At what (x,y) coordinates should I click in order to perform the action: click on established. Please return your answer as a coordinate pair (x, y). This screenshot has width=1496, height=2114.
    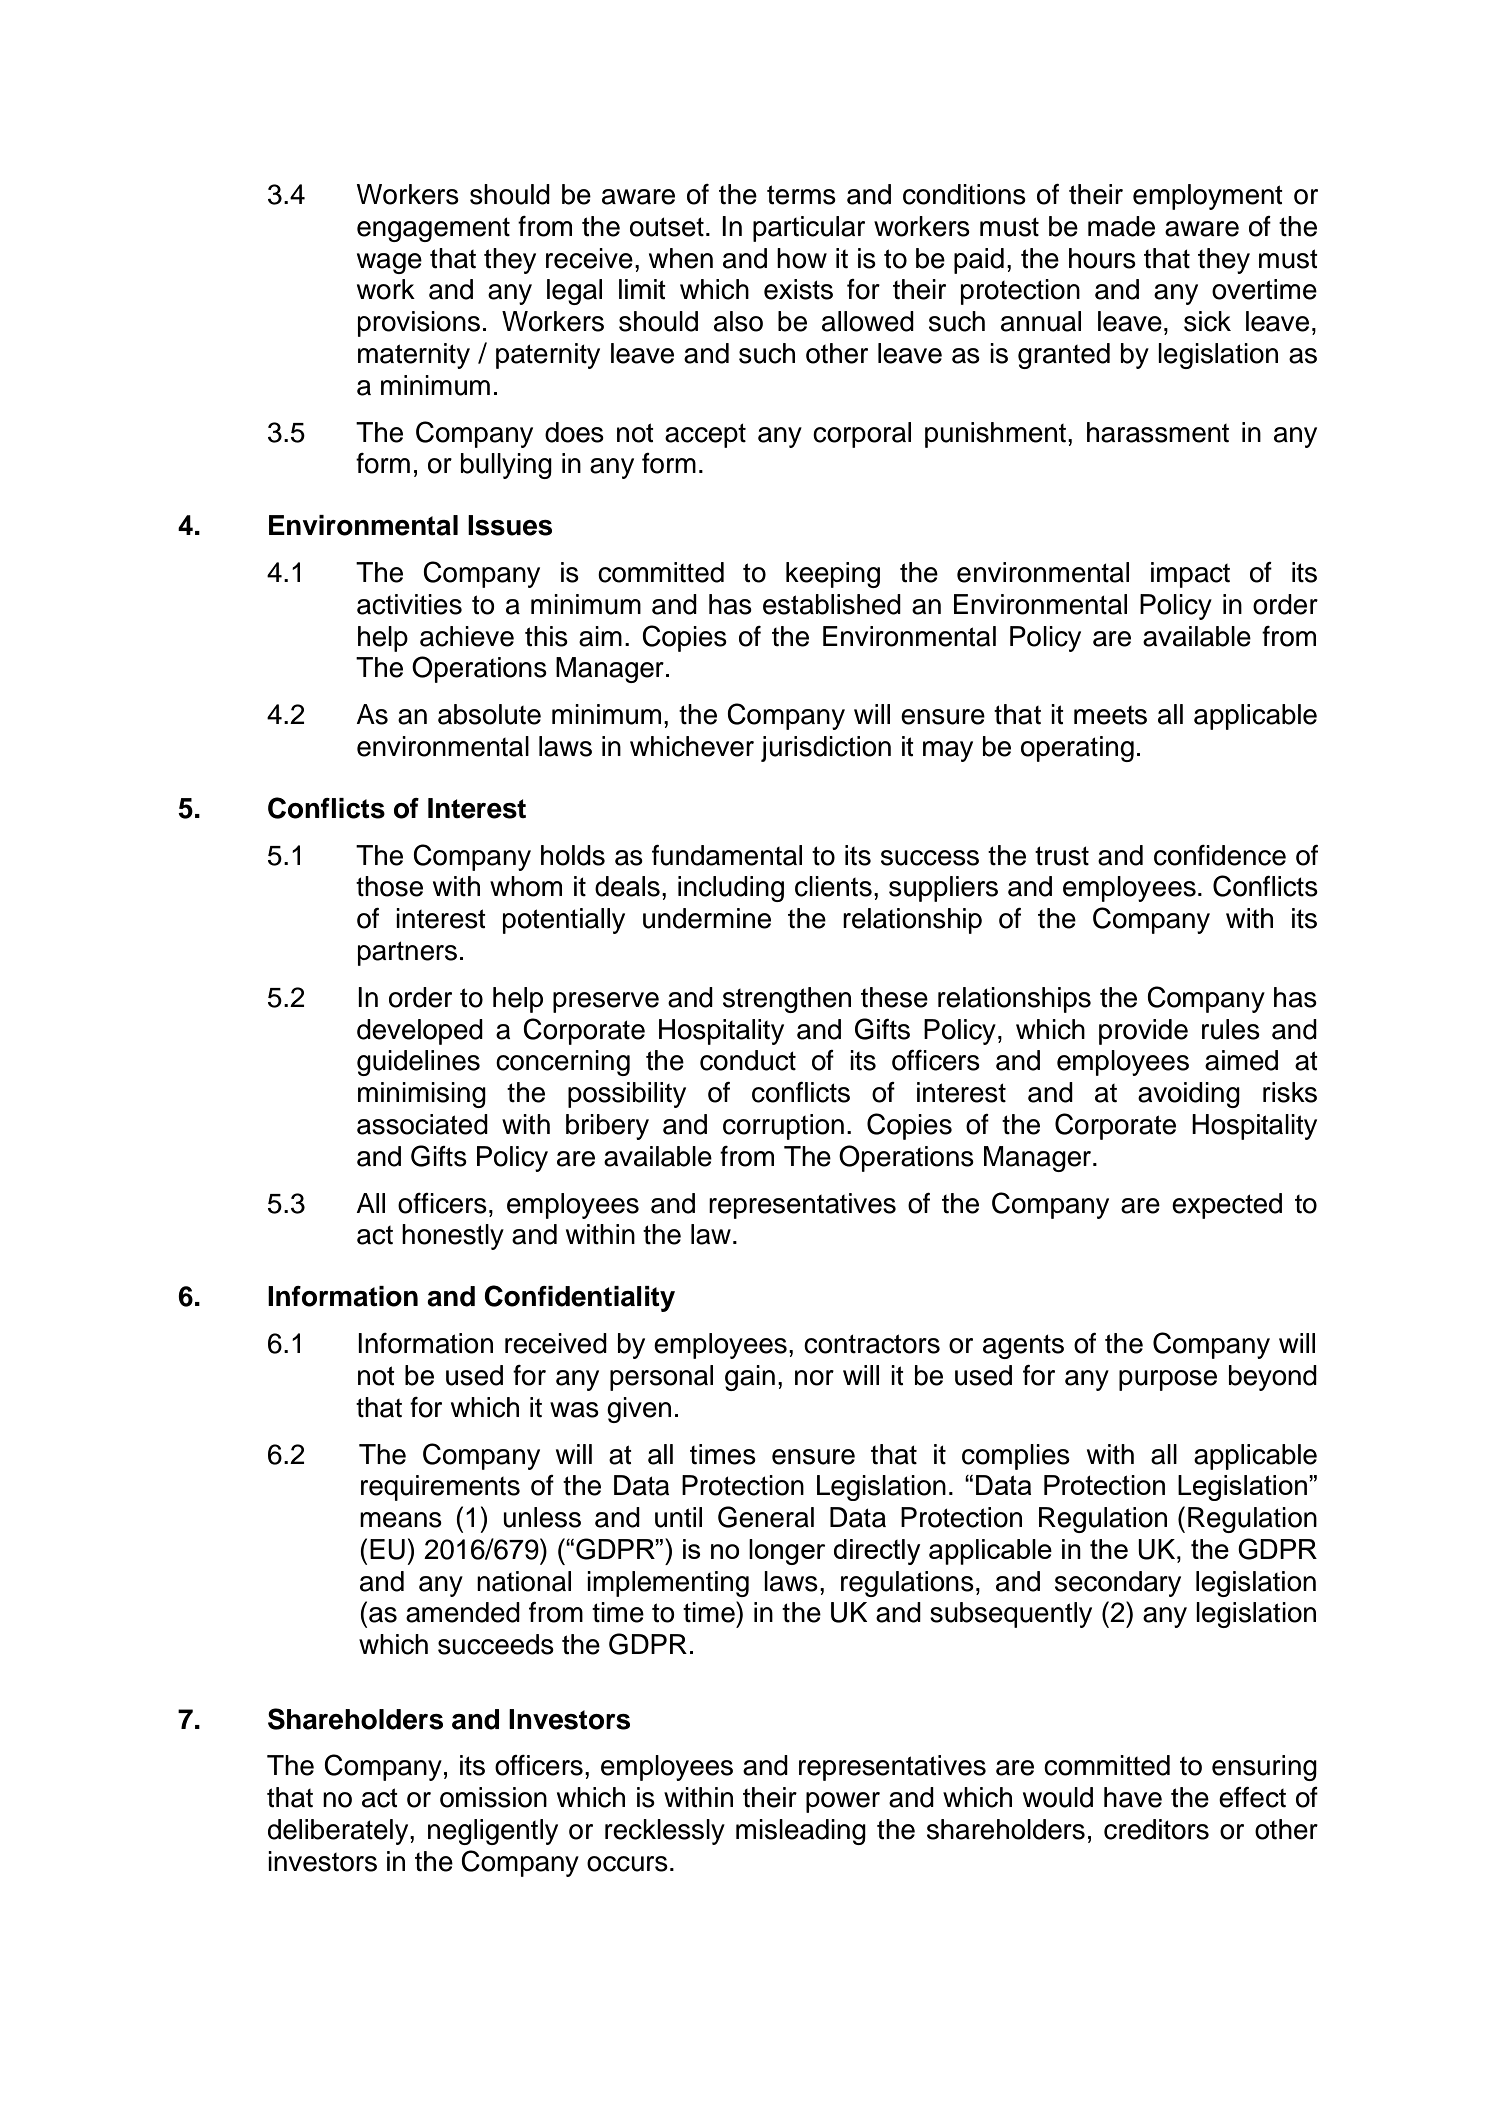
    Looking at the image, I should click on (832, 604).
